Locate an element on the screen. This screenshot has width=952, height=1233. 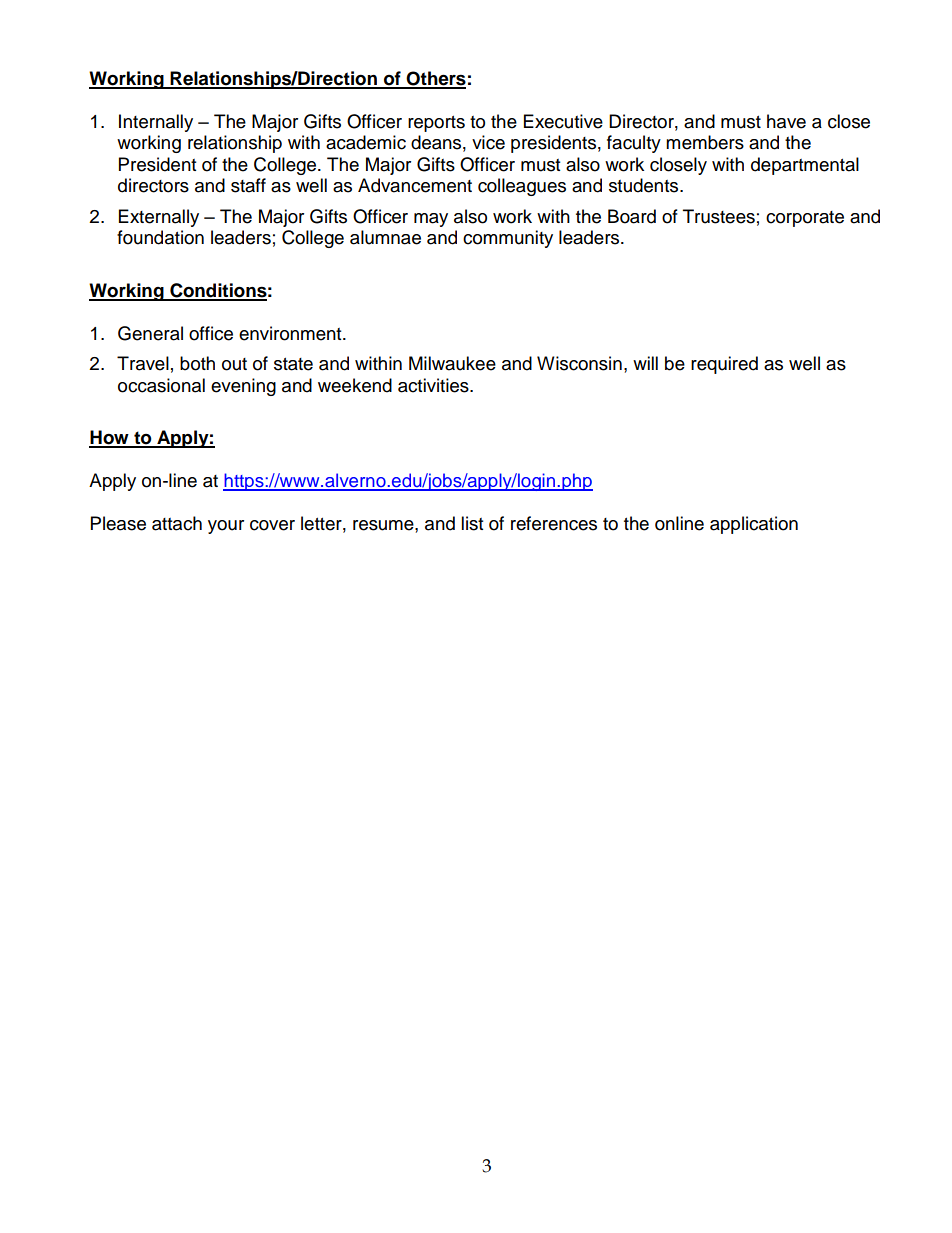
How is located at coordinates (110, 438).
